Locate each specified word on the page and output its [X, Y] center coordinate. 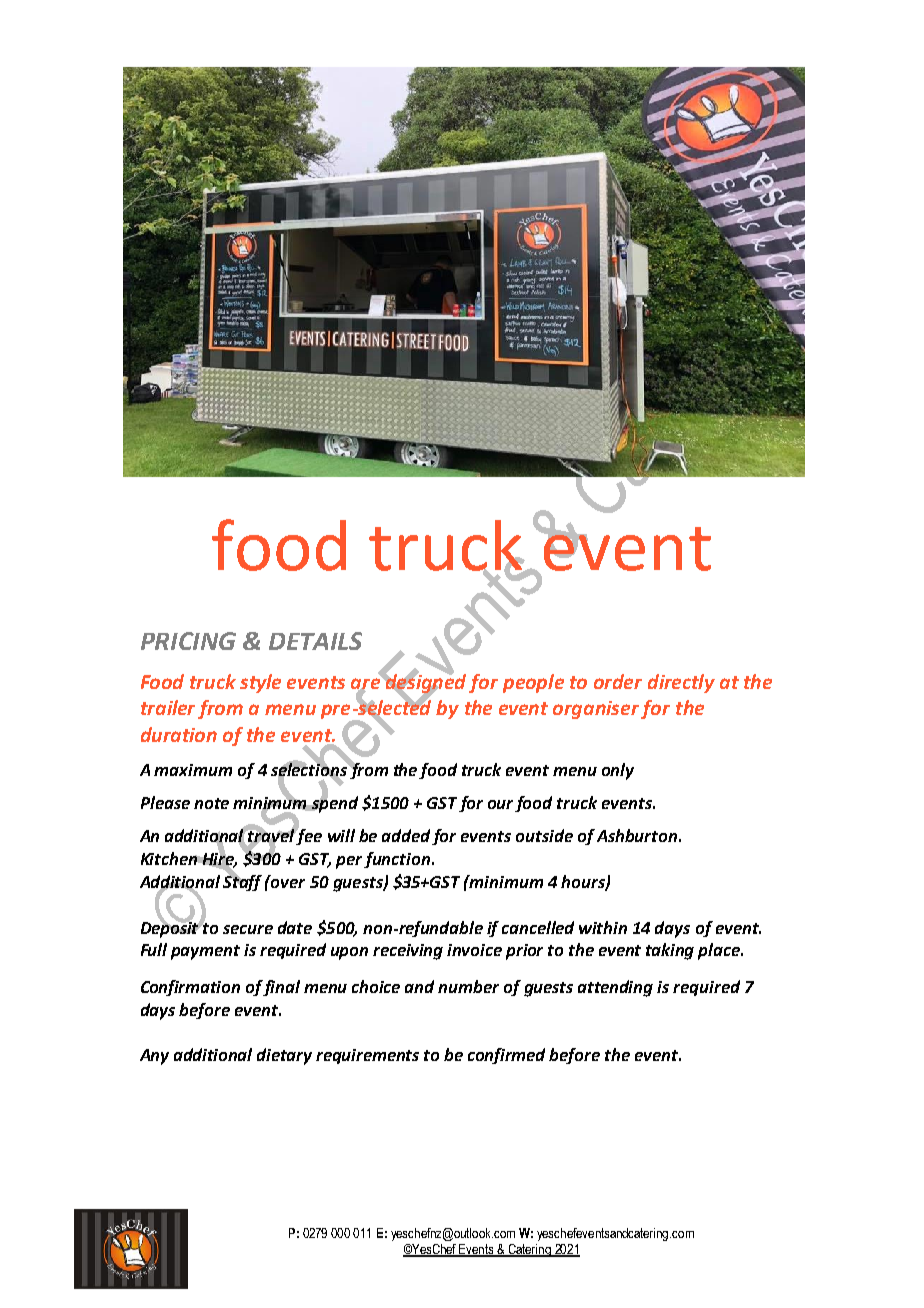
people [533, 683]
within [603, 927]
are [367, 683]
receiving [408, 952]
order [618, 681]
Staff [242, 881]
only [618, 771]
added [406, 835]
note [211, 803]
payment [205, 952]
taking [670, 951]
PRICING [188, 641]
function [397, 860]
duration [179, 734]
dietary [284, 1056]
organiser [597, 710]
